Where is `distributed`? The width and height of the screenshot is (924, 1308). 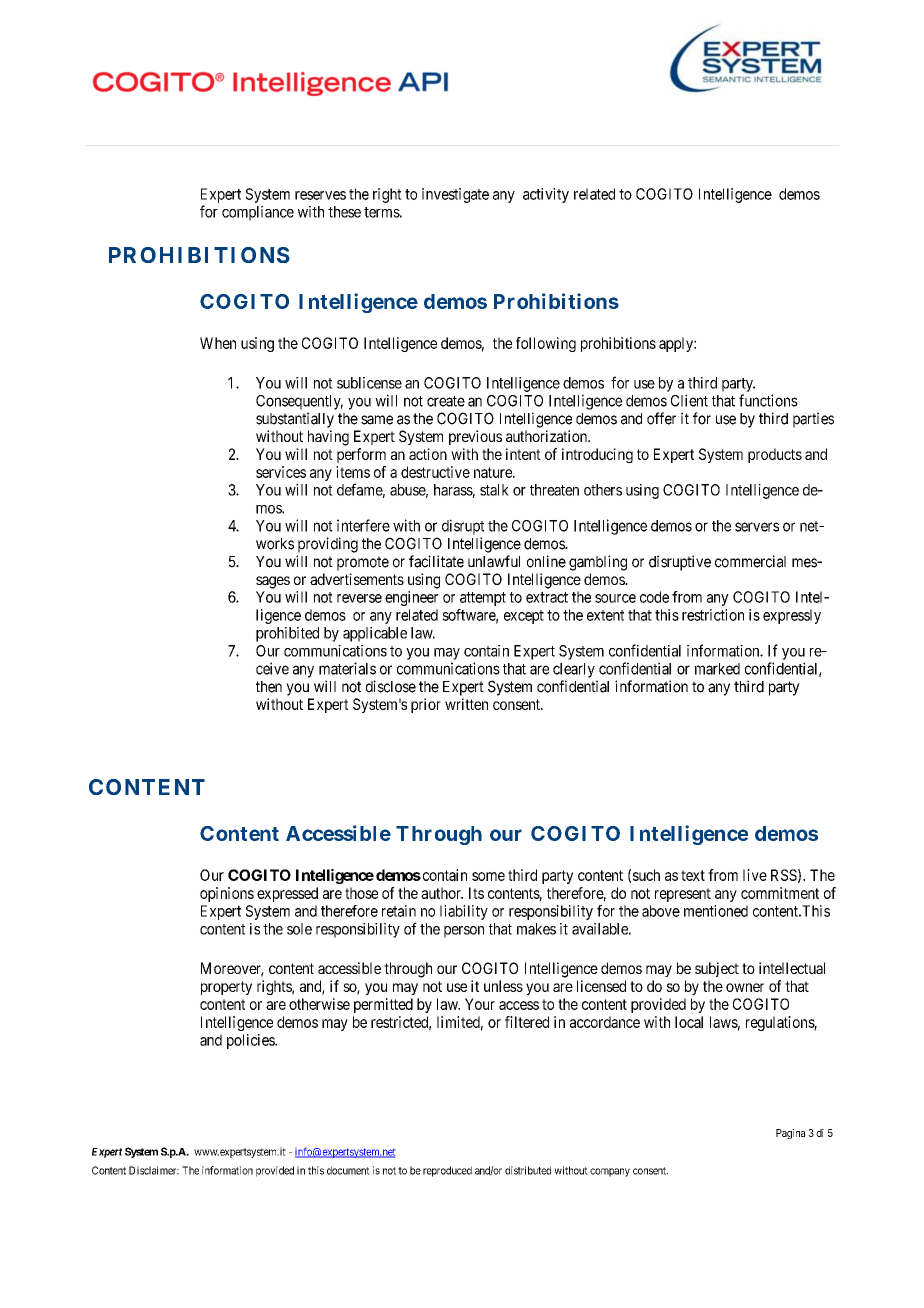 distributed is located at coordinates (528, 1170).
